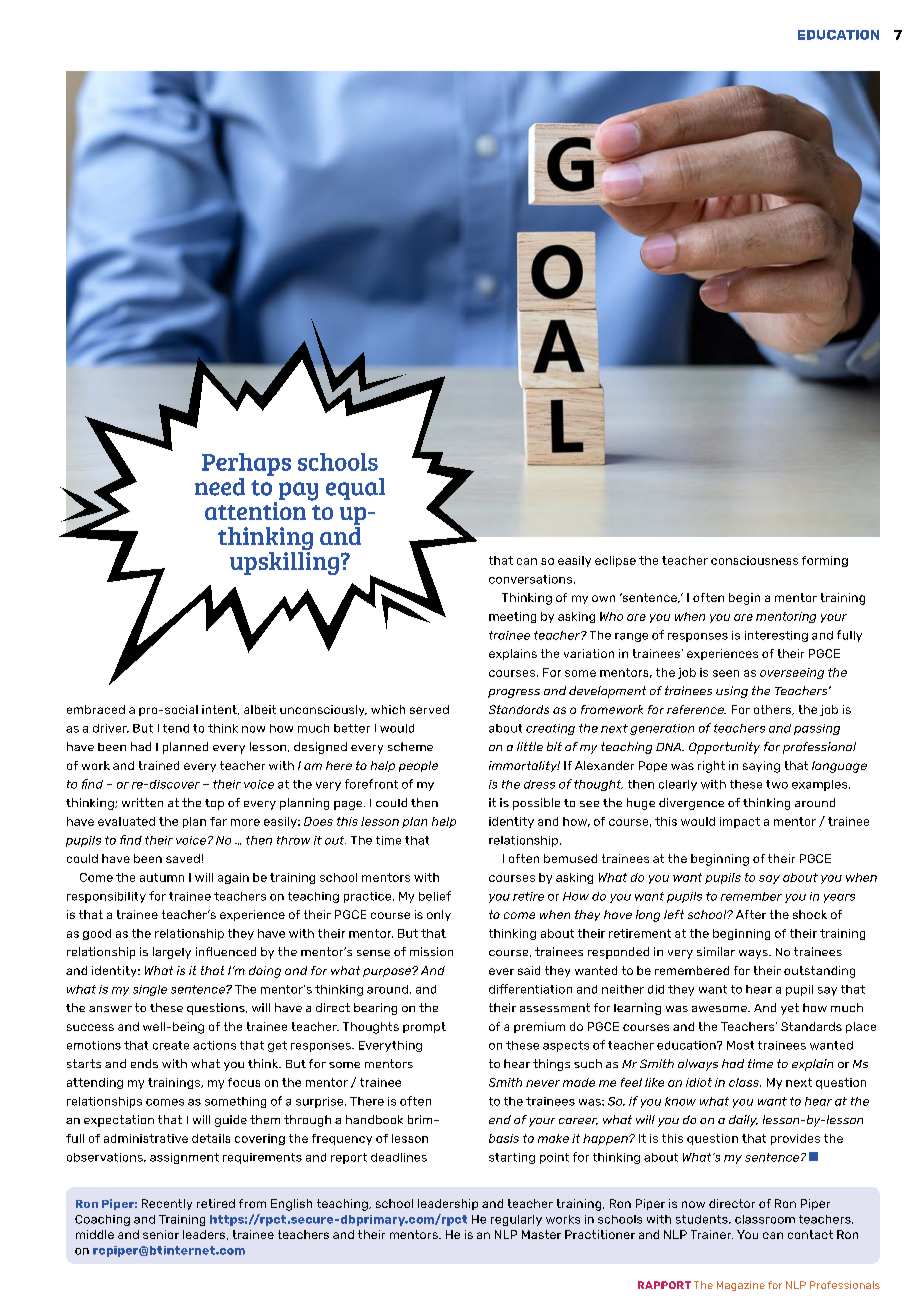 The height and width of the screenshot is (1308, 924). What do you see at coordinates (530, 746) in the screenshot?
I see `little` at bounding box center [530, 746].
